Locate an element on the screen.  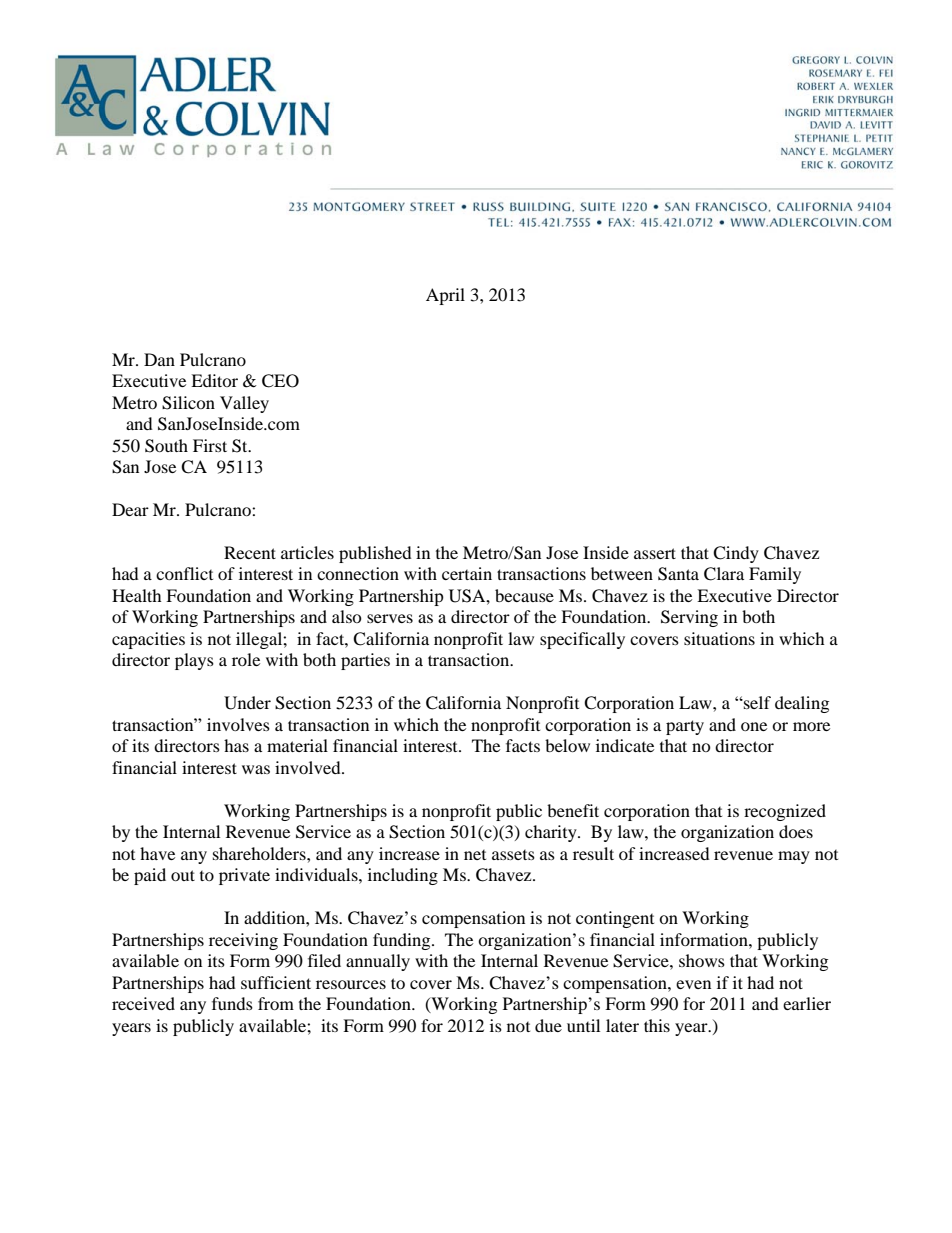
parties is located at coordinates (365, 661).
